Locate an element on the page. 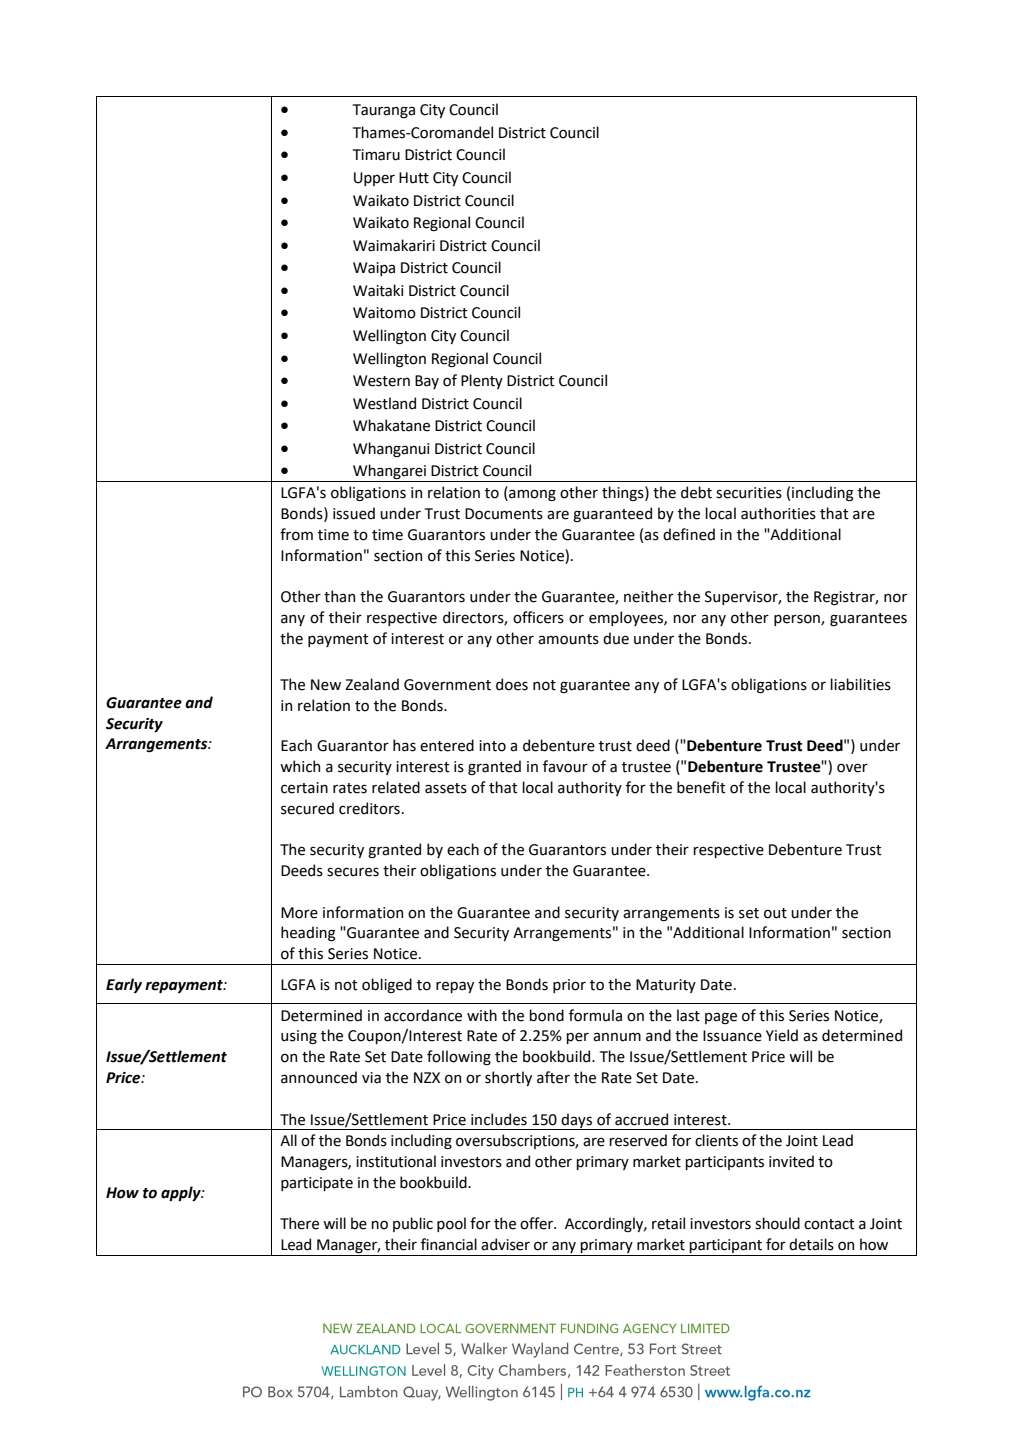  Hutt is located at coordinates (414, 178).
